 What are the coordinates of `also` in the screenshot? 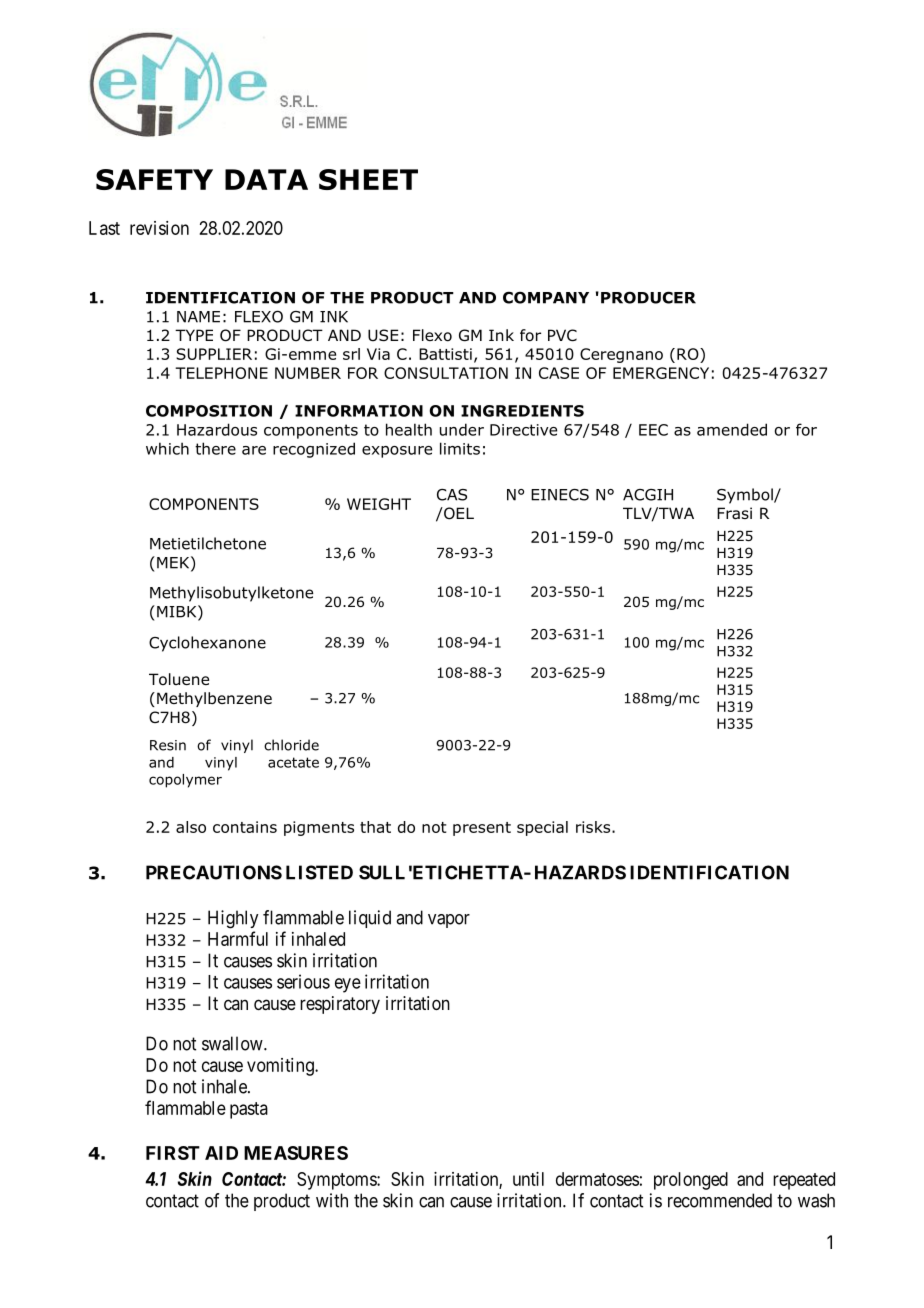 It's located at (191, 827).
